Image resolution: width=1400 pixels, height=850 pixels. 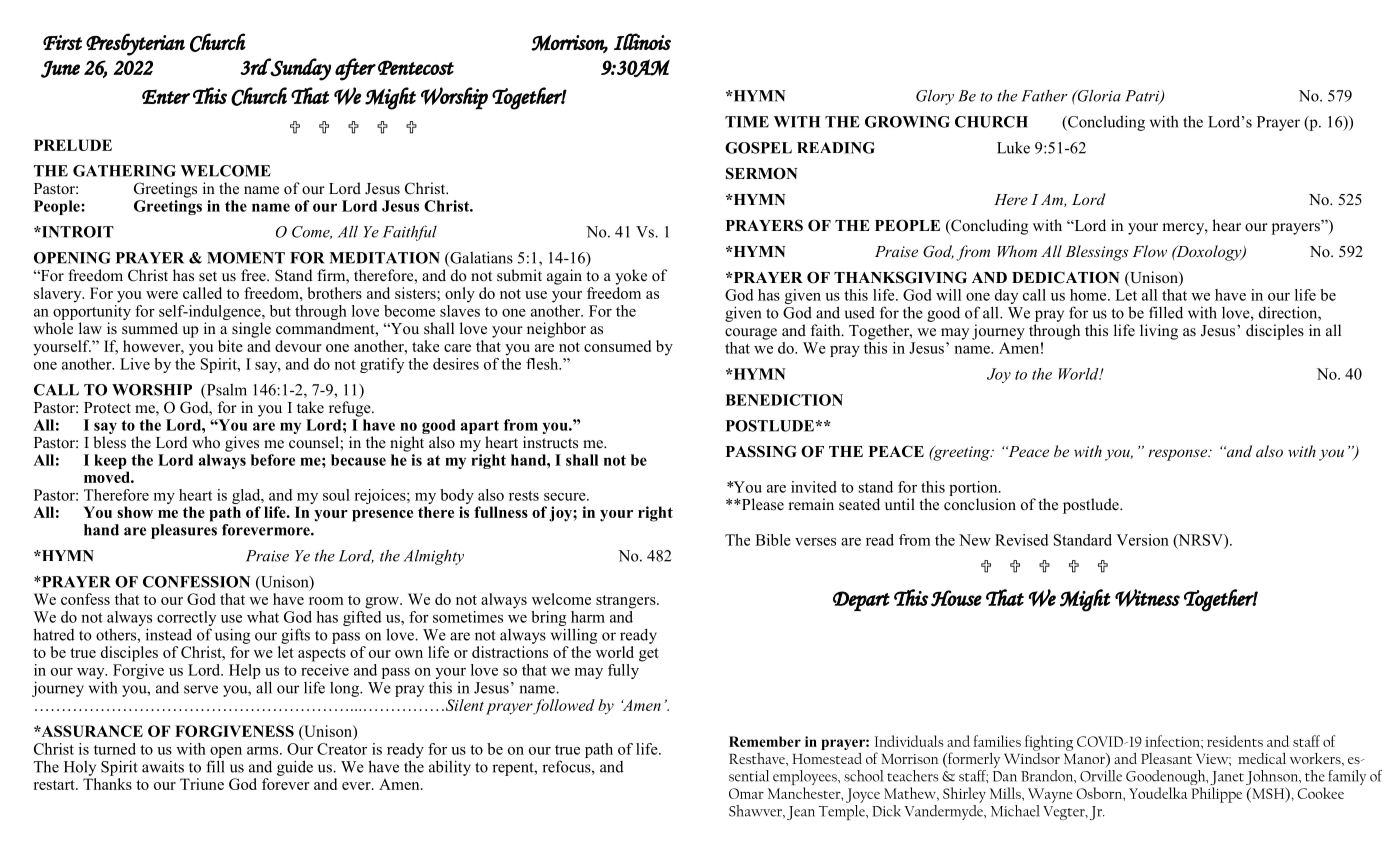 I want to click on show, so click(x=135, y=512).
